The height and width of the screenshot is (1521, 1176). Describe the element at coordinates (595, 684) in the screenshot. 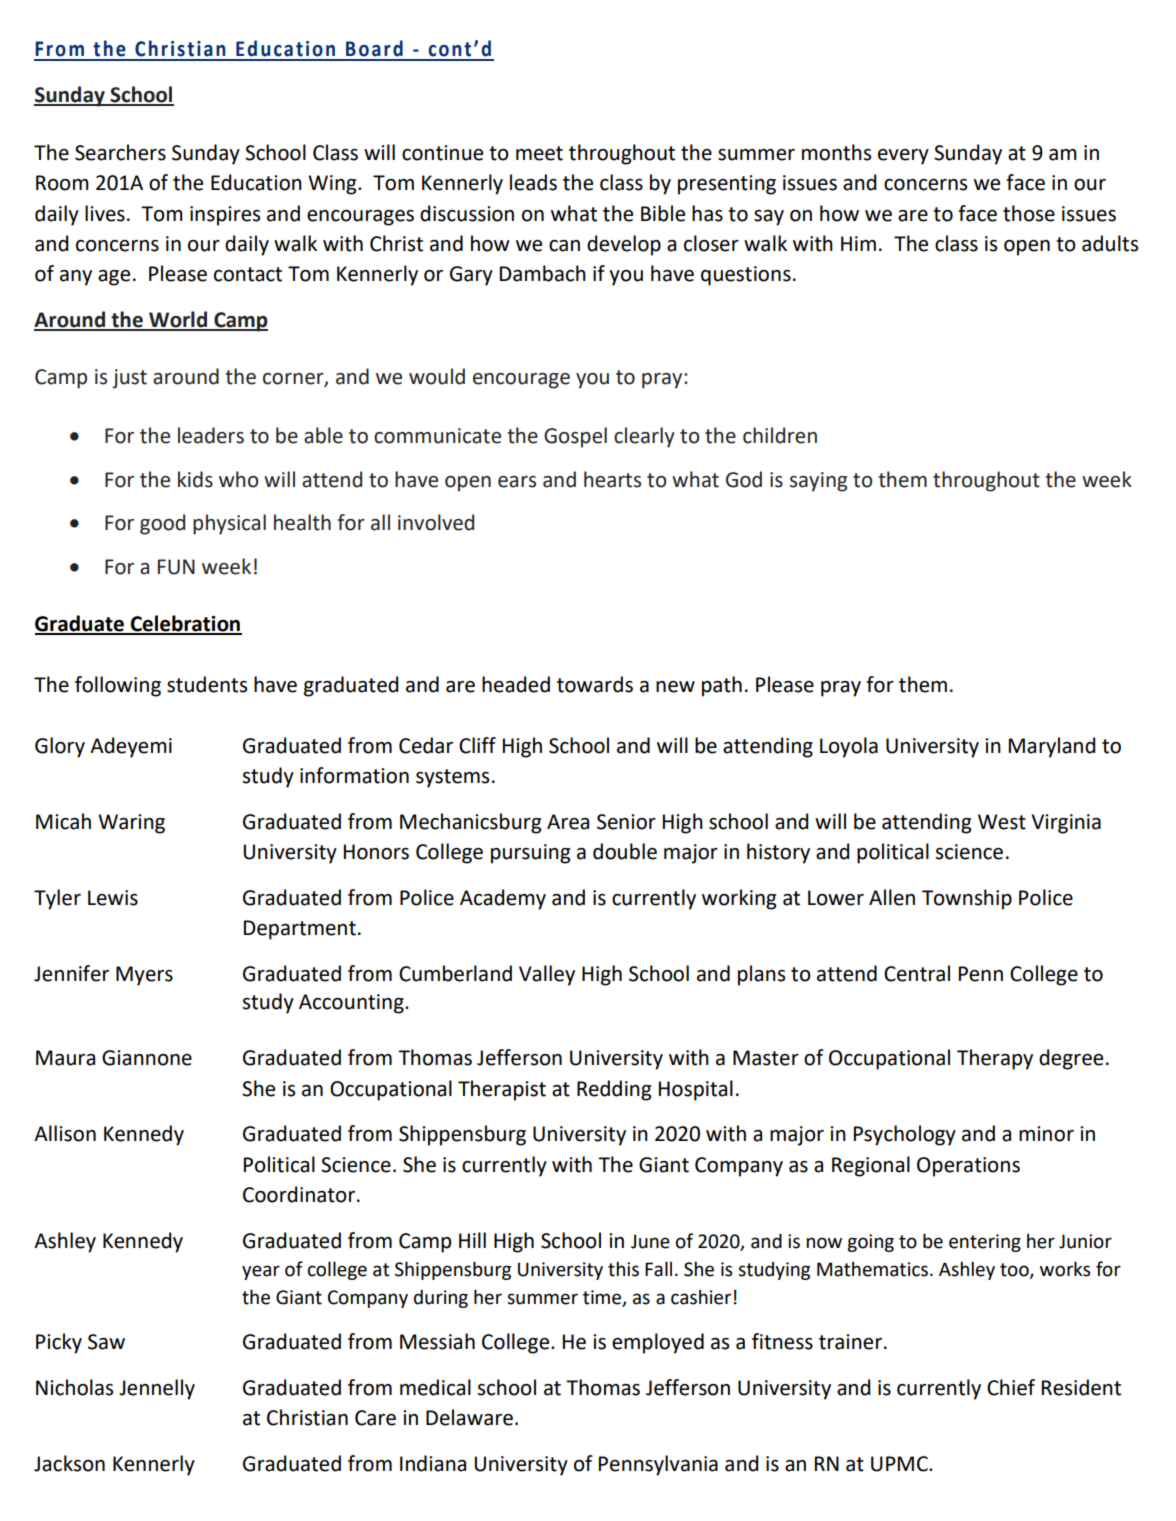

I see `towards` at that location.
